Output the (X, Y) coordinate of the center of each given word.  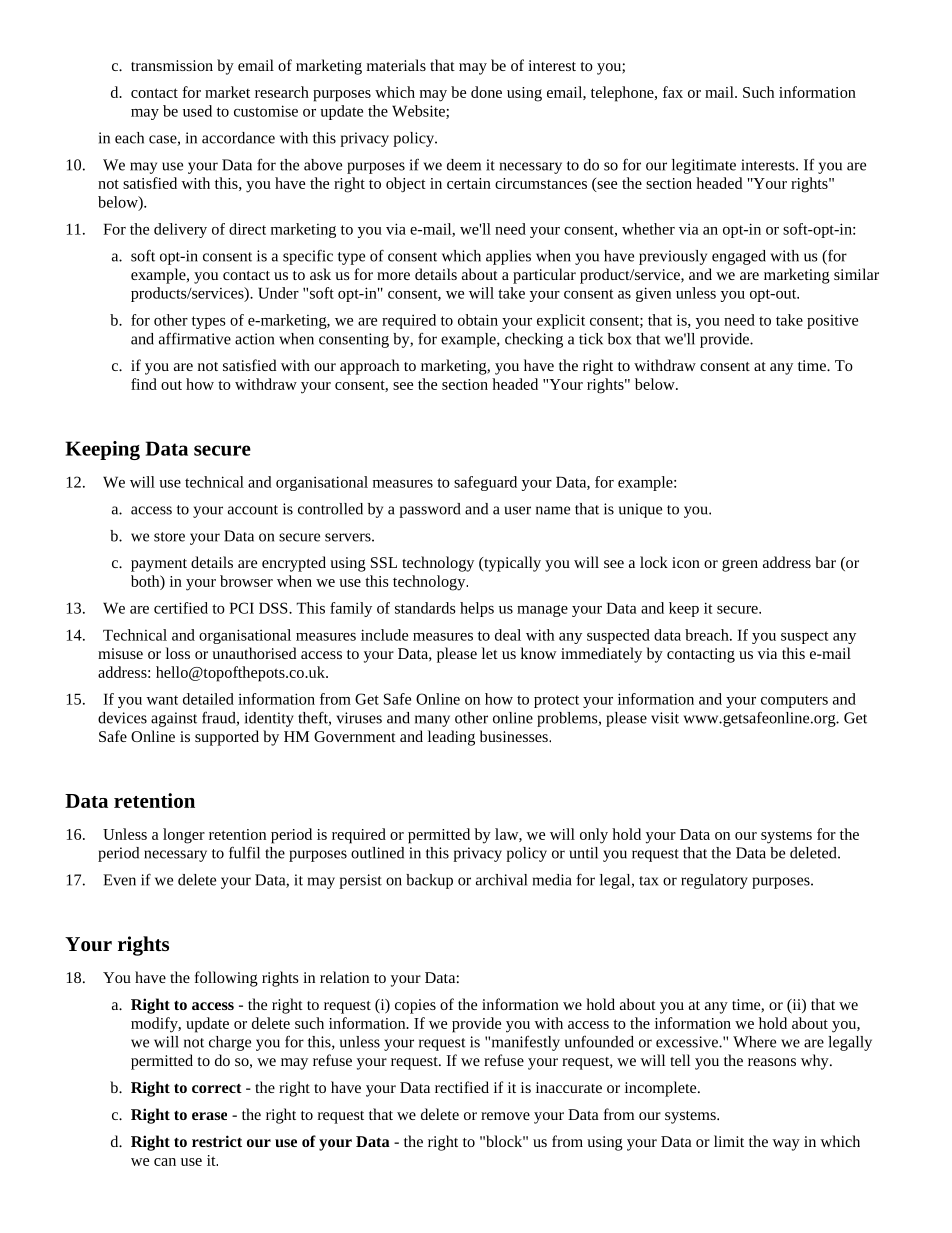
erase (209, 1116)
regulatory (714, 881)
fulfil (244, 852)
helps (477, 609)
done (486, 92)
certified (181, 608)
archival (501, 880)
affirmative (195, 338)
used (197, 111)
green (740, 566)
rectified (462, 1087)
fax (673, 92)
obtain (478, 320)
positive (832, 322)
